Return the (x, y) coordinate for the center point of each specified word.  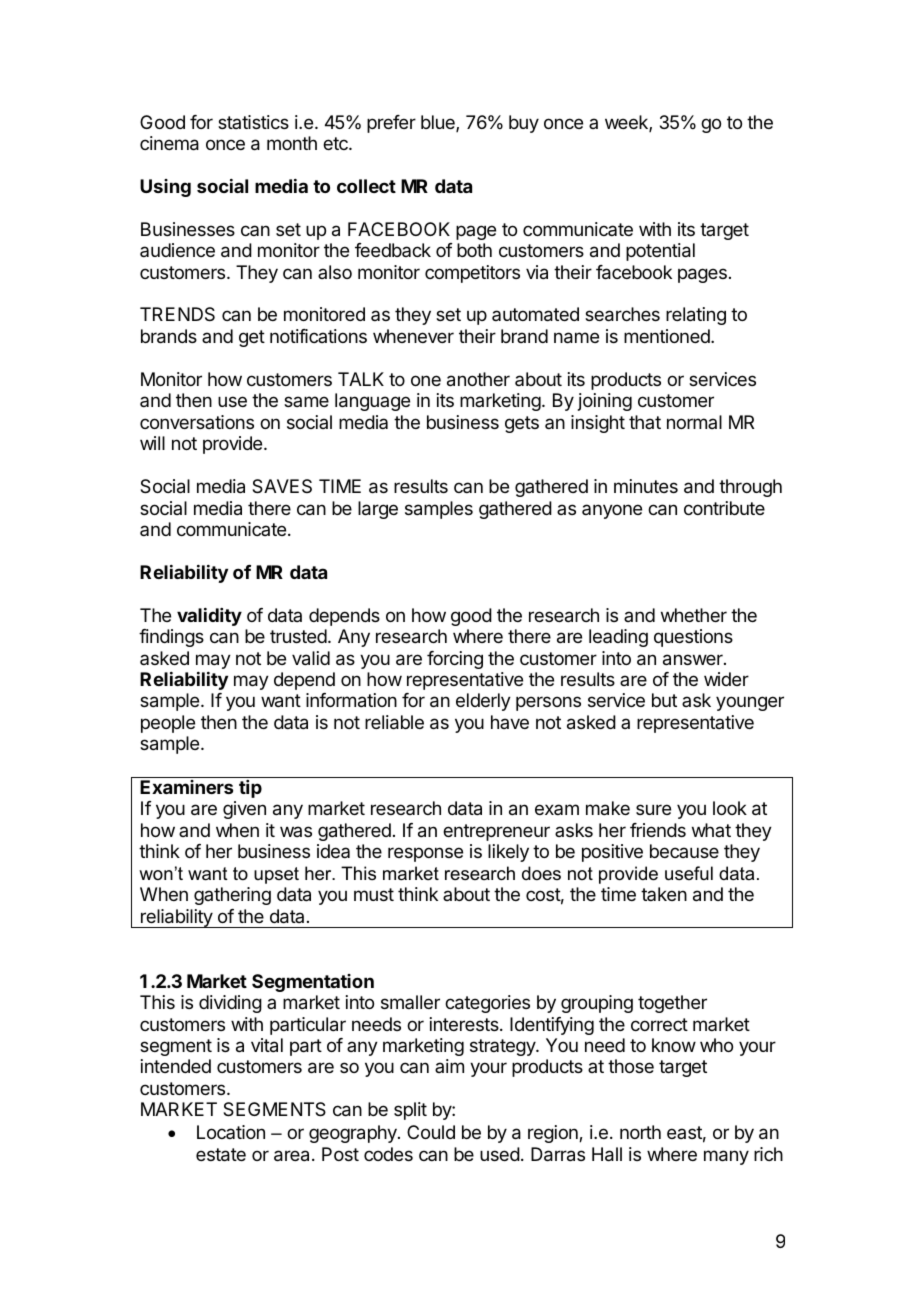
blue (439, 123)
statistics (253, 122)
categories (487, 1004)
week (627, 123)
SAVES (282, 486)
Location (231, 1132)
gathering (232, 896)
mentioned (668, 336)
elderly (483, 702)
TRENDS (177, 314)
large (378, 510)
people (168, 724)
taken (664, 894)
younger (750, 703)
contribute (724, 508)
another (478, 379)
